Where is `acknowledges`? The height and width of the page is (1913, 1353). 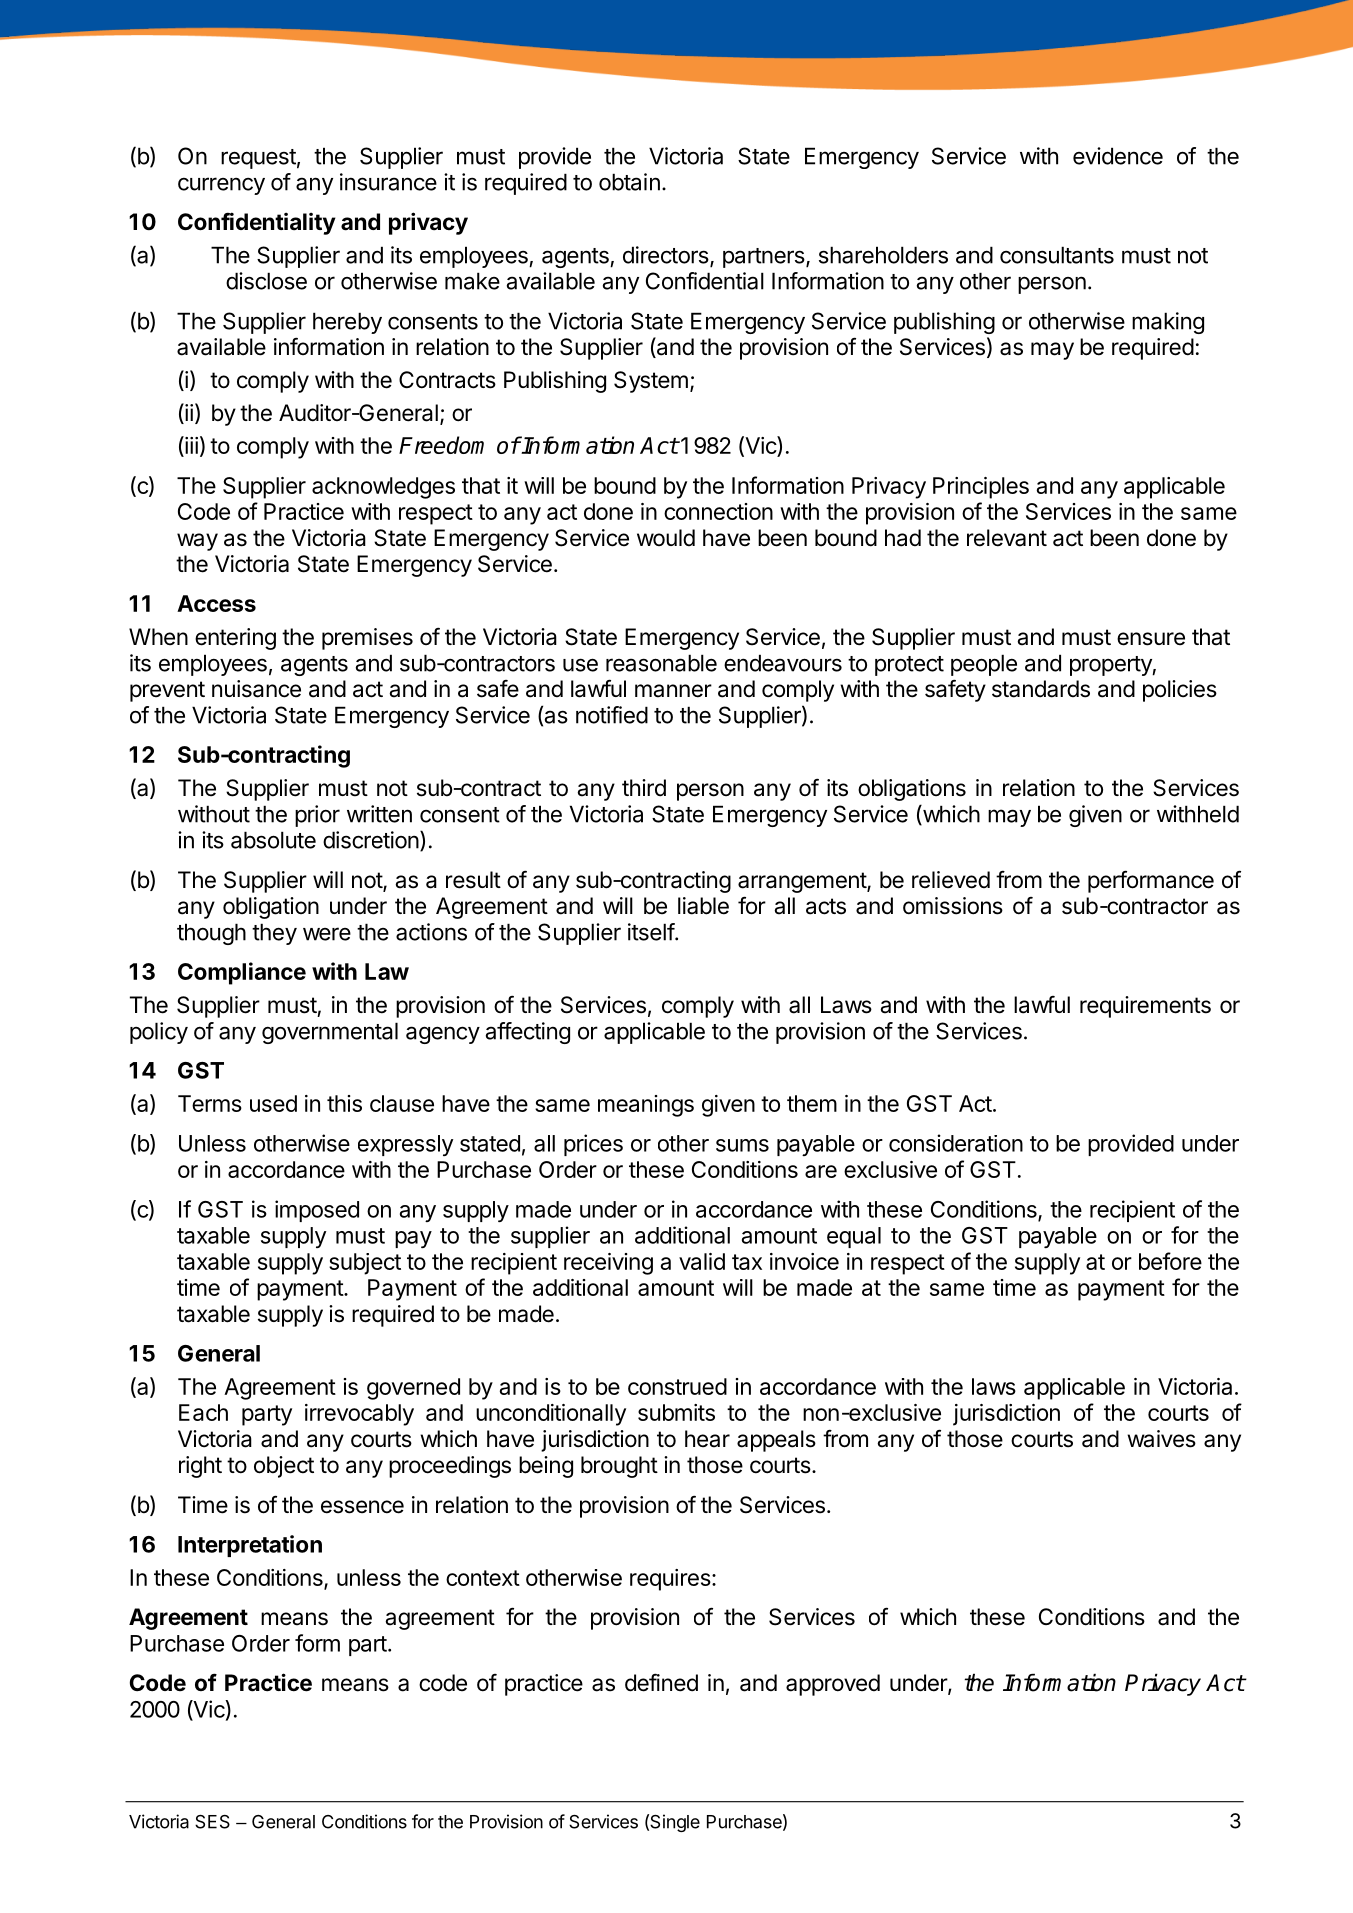
acknowledges is located at coordinates (383, 488).
